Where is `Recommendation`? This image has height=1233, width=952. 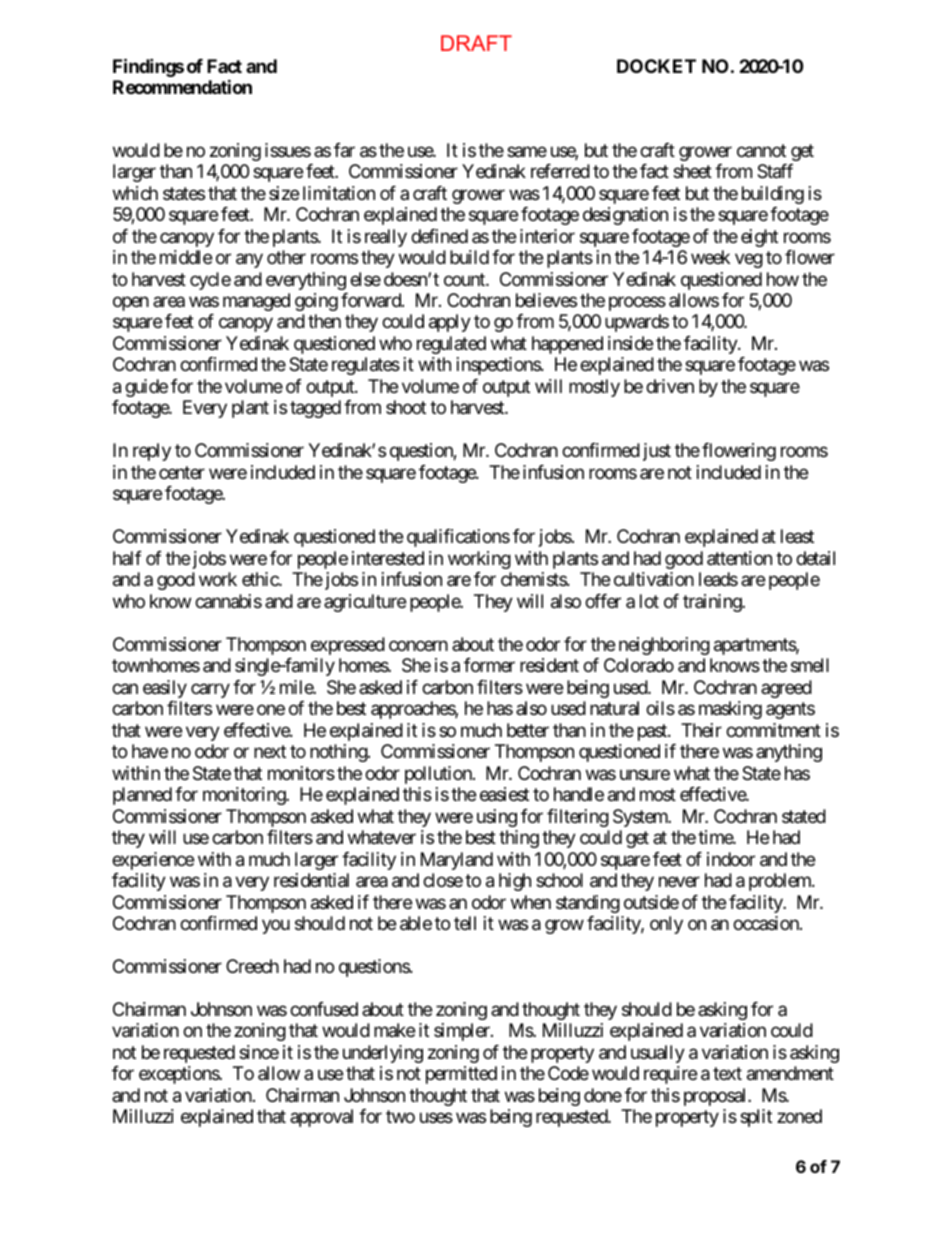
Recommendation is located at coordinates (182, 87).
